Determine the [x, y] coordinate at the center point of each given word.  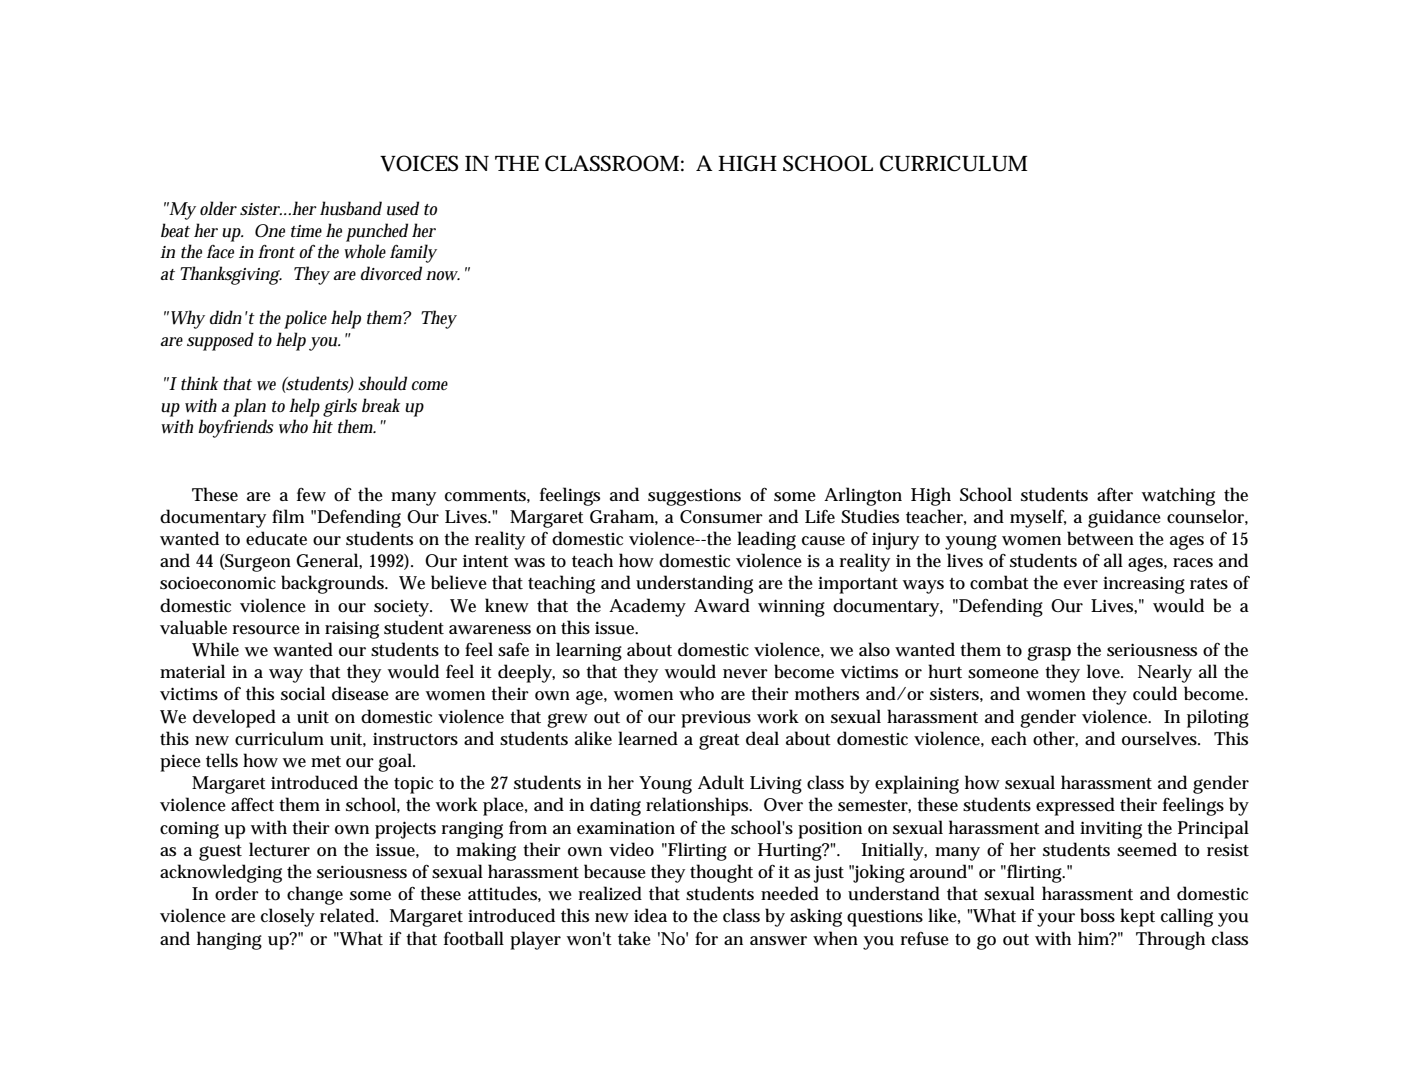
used [403, 208]
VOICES [419, 163]
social [303, 693]
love [1105, 671]
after [1115, 494]
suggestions [694, 497]
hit [322, 426]
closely [288, 917]
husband [351, 208]
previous [716, 719]
